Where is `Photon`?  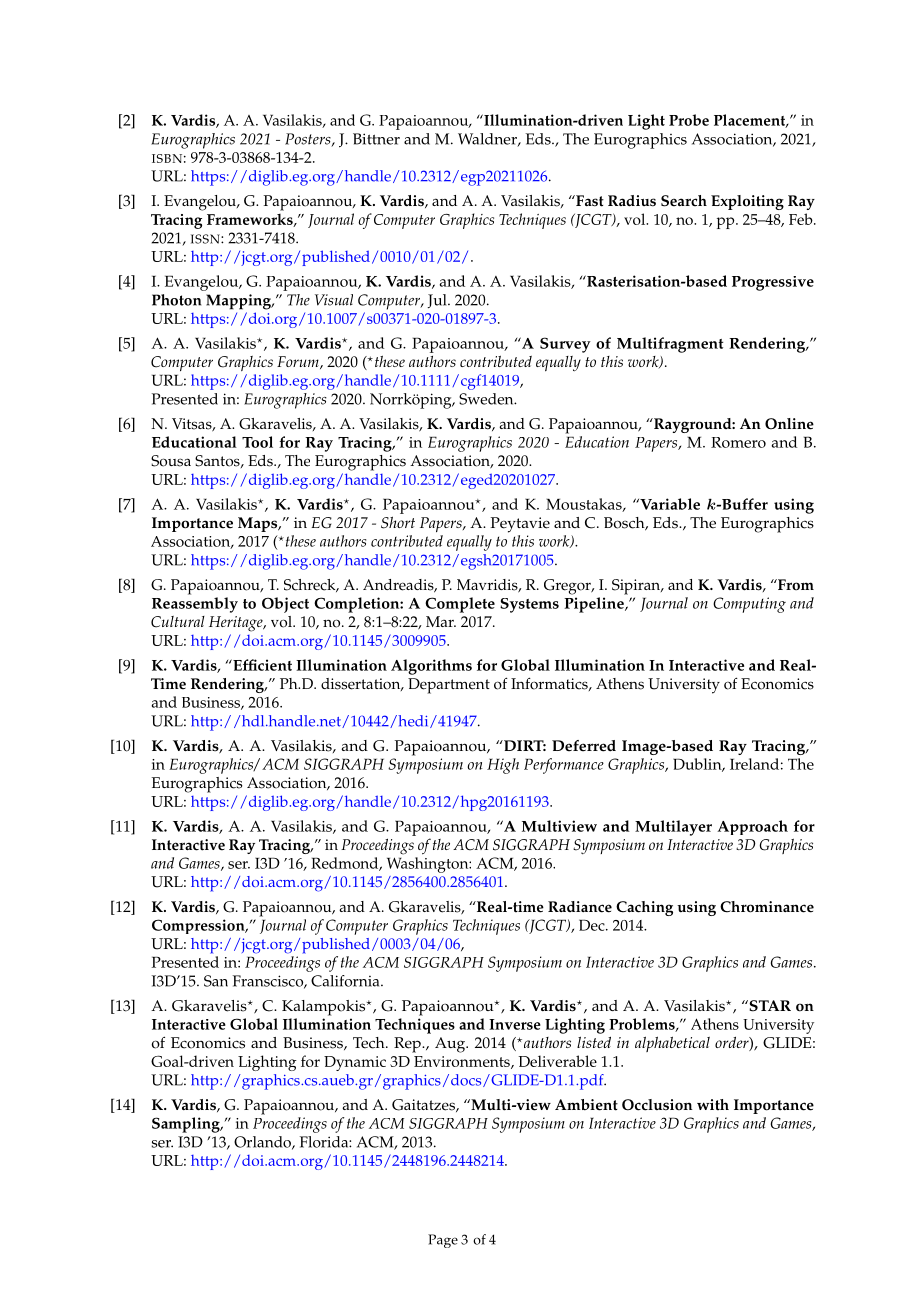
Photon is located at coordinates (176, 300).
